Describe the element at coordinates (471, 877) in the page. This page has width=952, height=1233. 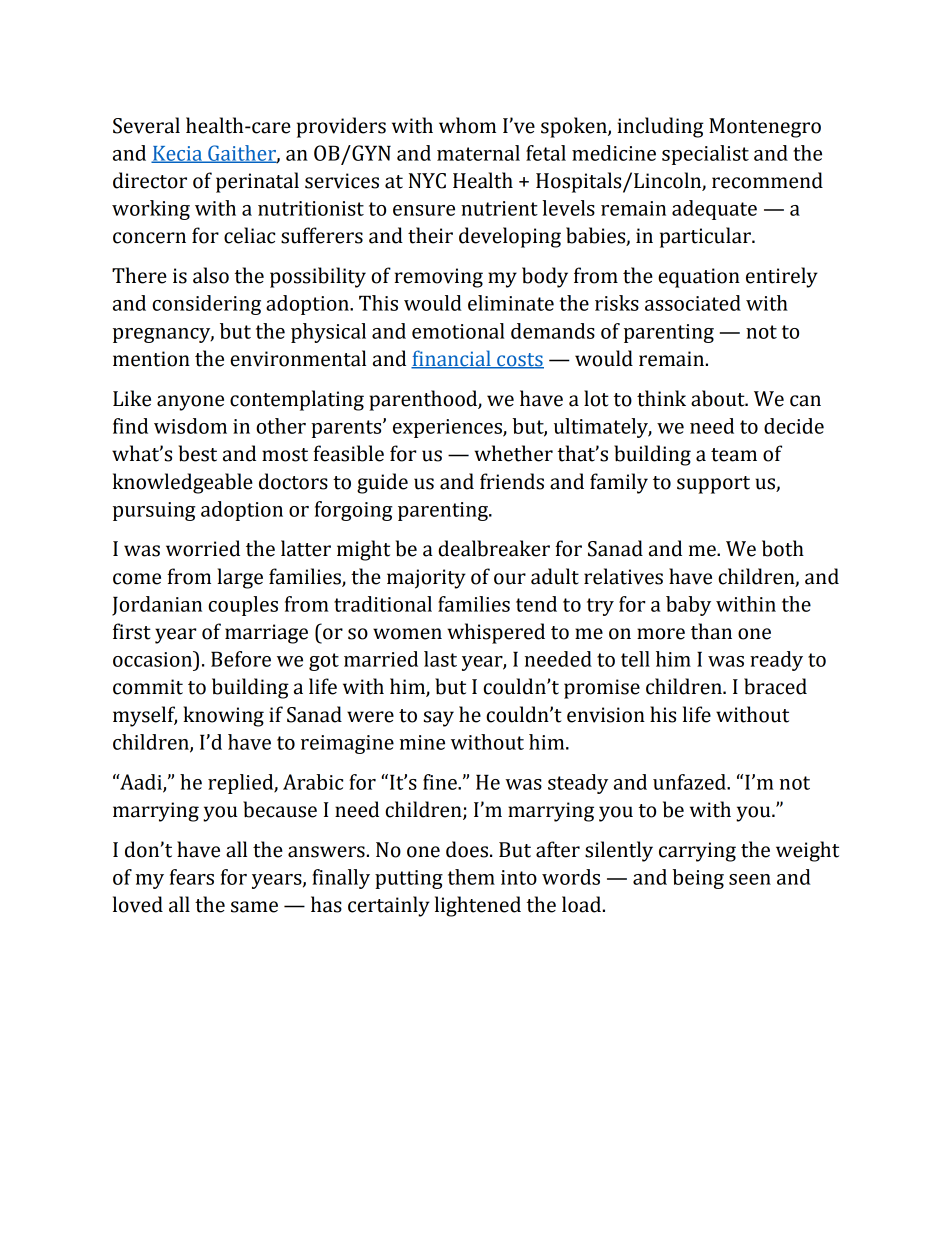
I see `them` at that location.
